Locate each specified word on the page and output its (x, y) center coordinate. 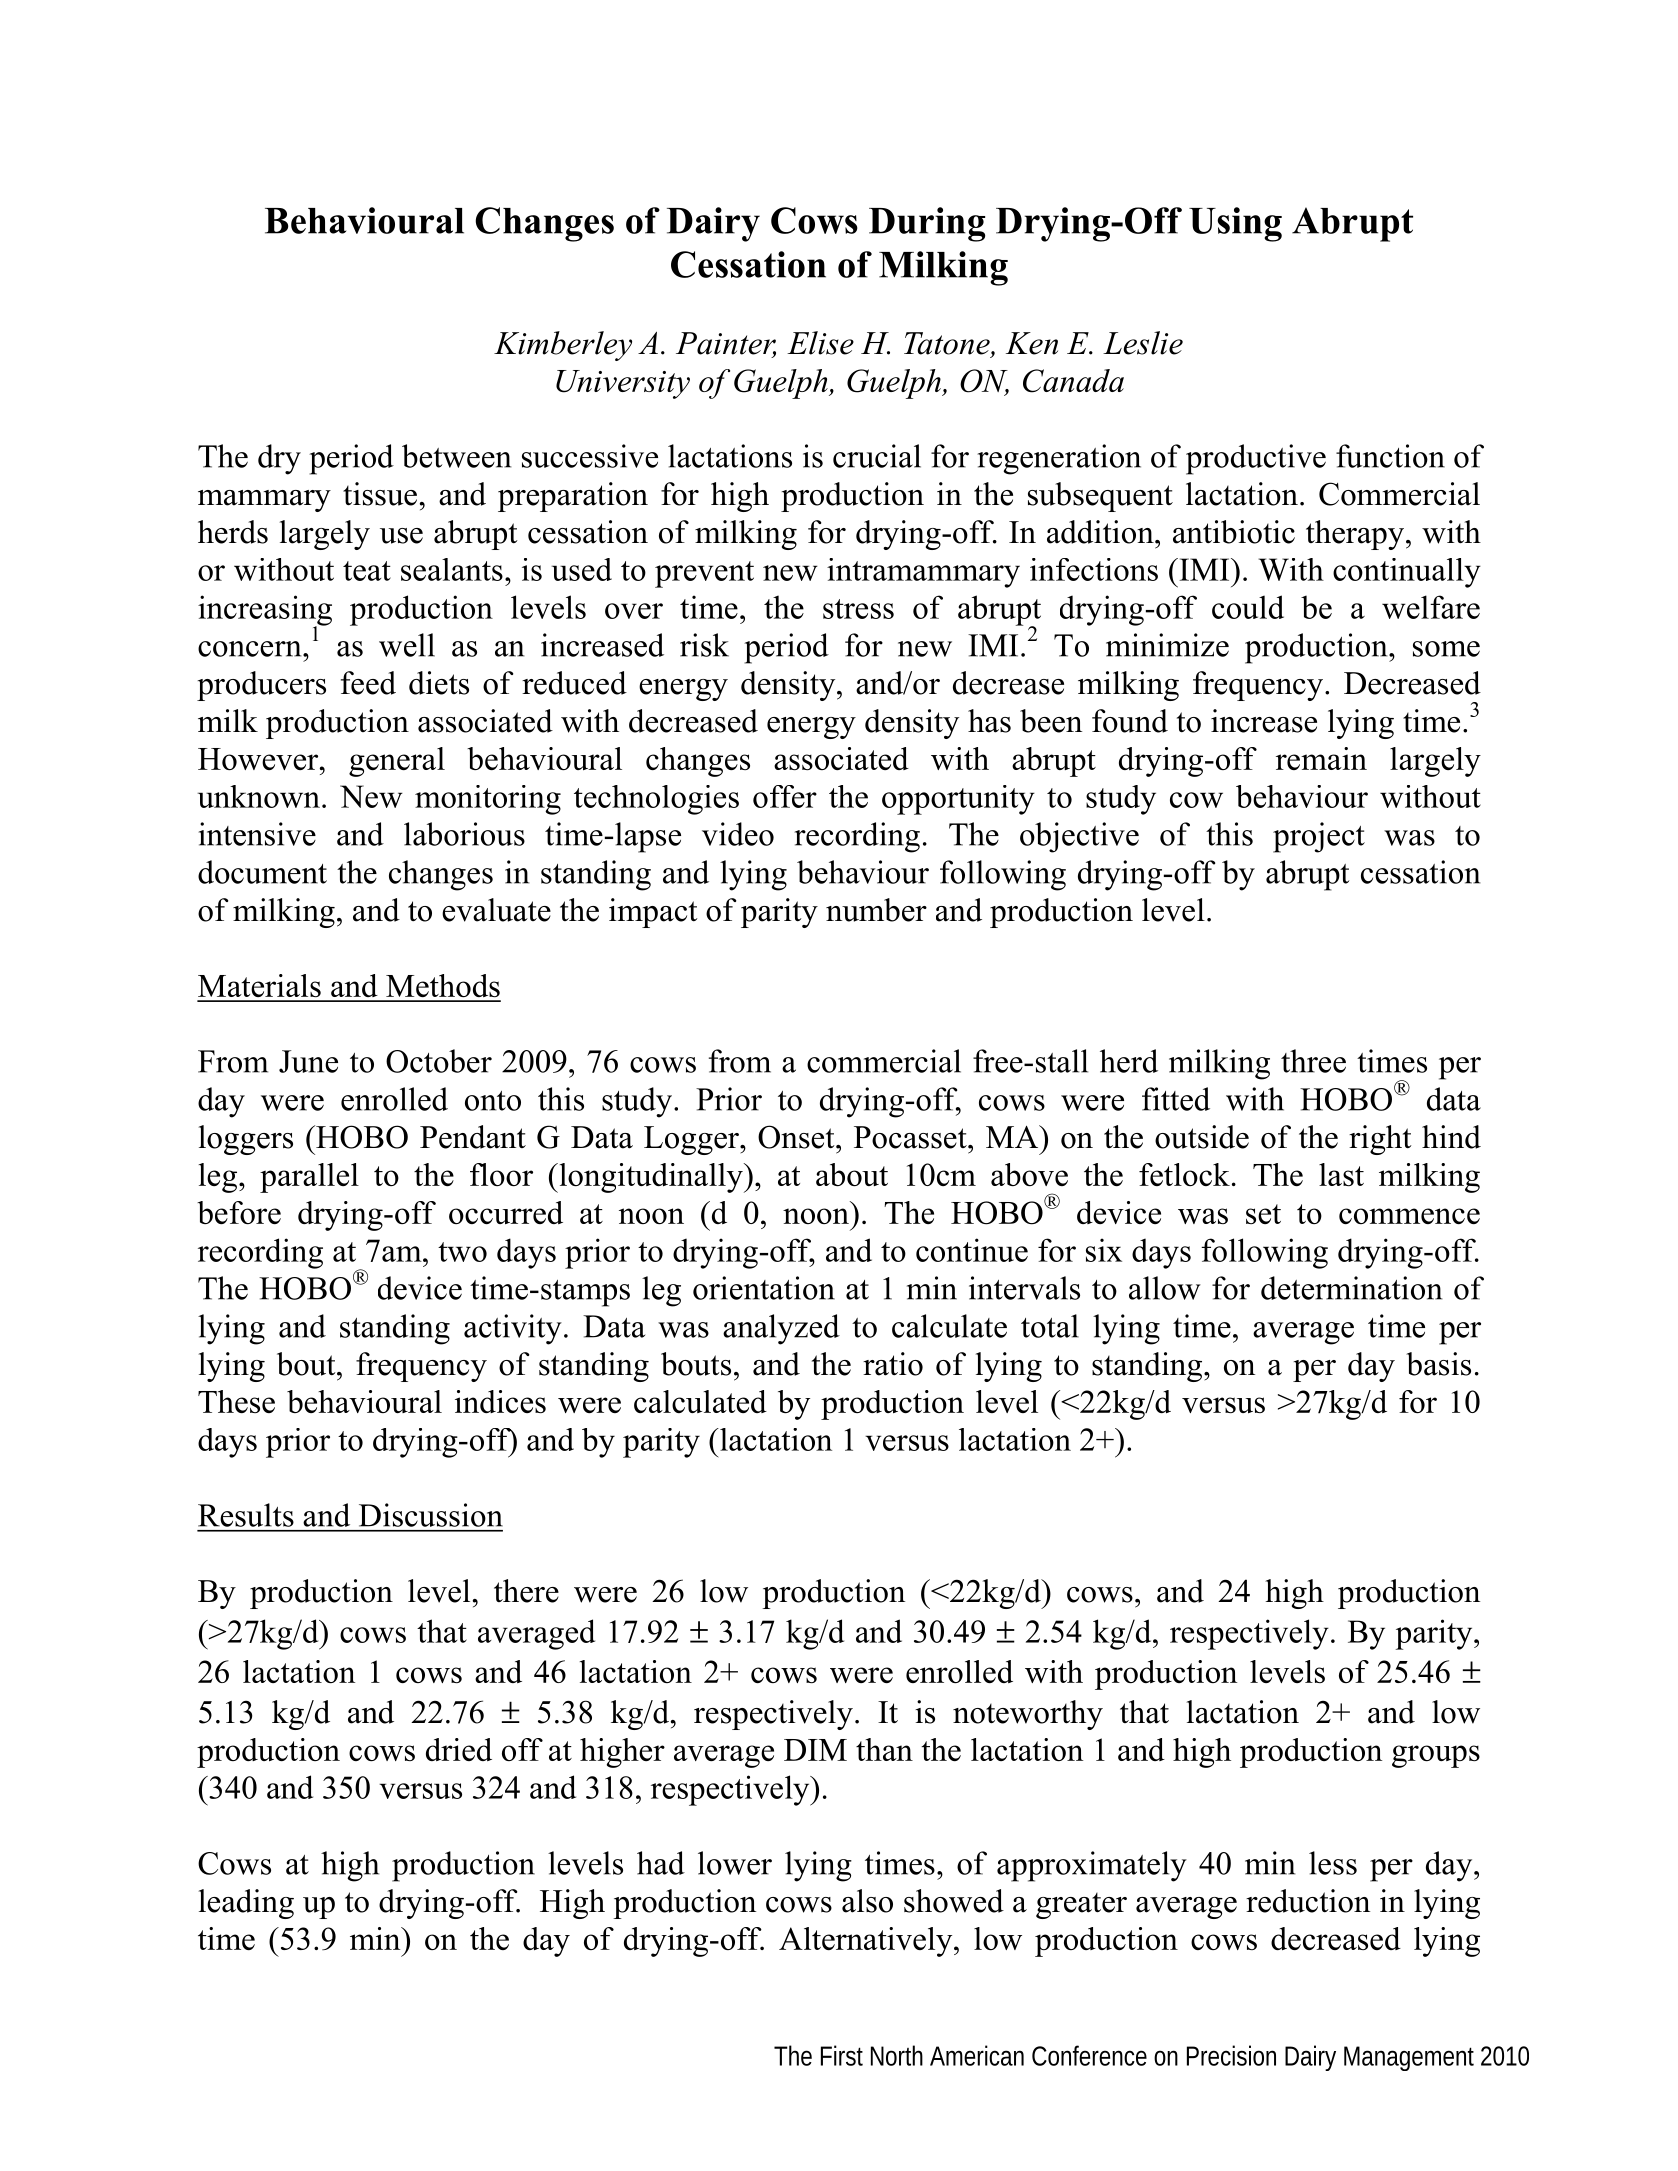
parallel (309, 1178)
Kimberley (563, 346)
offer (785, 796)
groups (1436, 1756)
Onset (797, 1137)
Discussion (431, 1515)
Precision (1231, 2055)
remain (1321, 758)
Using (1235, 224)
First (842, 2055)
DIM (815, 1750)
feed (368, 683)
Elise (820, 343)
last (1341, 1174)
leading (246, 1904)
